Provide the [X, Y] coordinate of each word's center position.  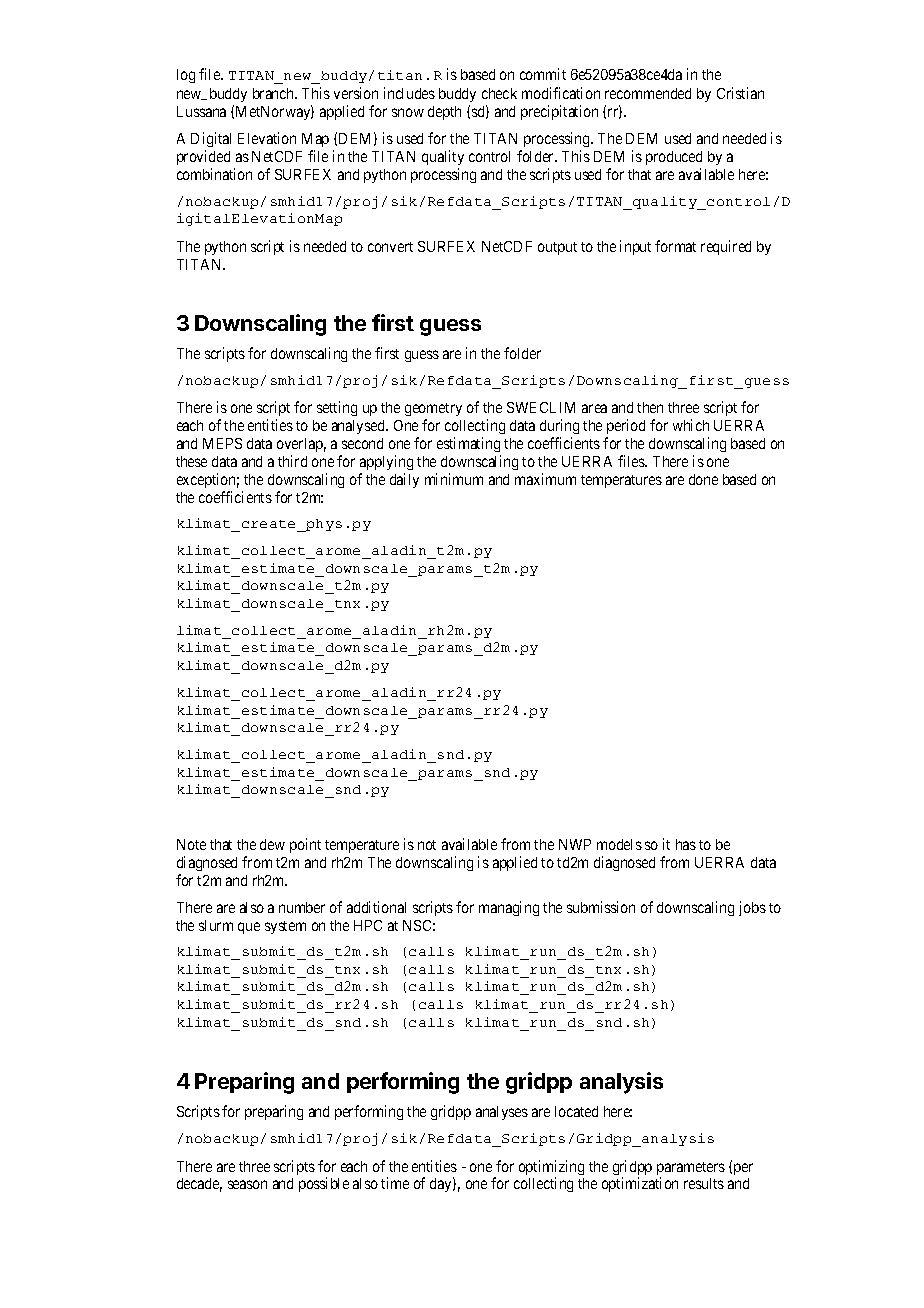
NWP [575, 844]
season [247, 1184]
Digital [211, 141]
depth [444, 113]
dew [272, 844]
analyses [502, 1113]
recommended [648, 93]
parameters [691, 1170]
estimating [468, 444]
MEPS [222, 443]
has [686, 844]
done [703, 479]
